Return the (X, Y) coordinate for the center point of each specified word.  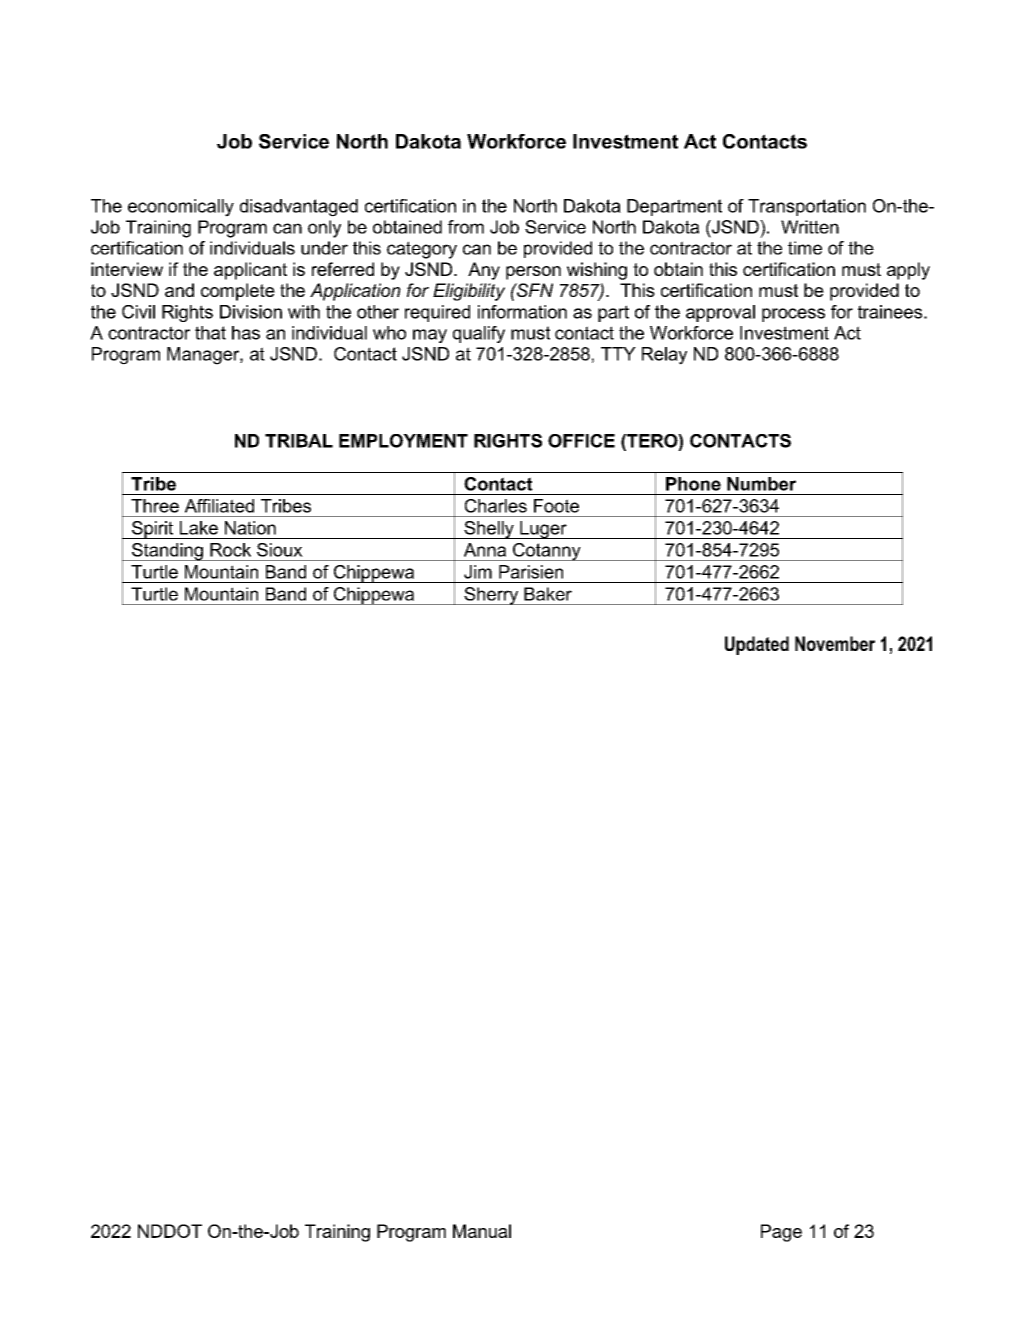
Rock (230, 550)
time (805, 248)
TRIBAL (299, 441)
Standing (167, 552)
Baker (548, 594)
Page (781, 1233)
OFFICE (581, 441)
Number (761, 484)
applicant (250, 271)
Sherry (491, 596)
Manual (482, 1231)
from (466, 227)
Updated (757, 645)
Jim (478, 572)
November (835, 643)
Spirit (152, 530)
